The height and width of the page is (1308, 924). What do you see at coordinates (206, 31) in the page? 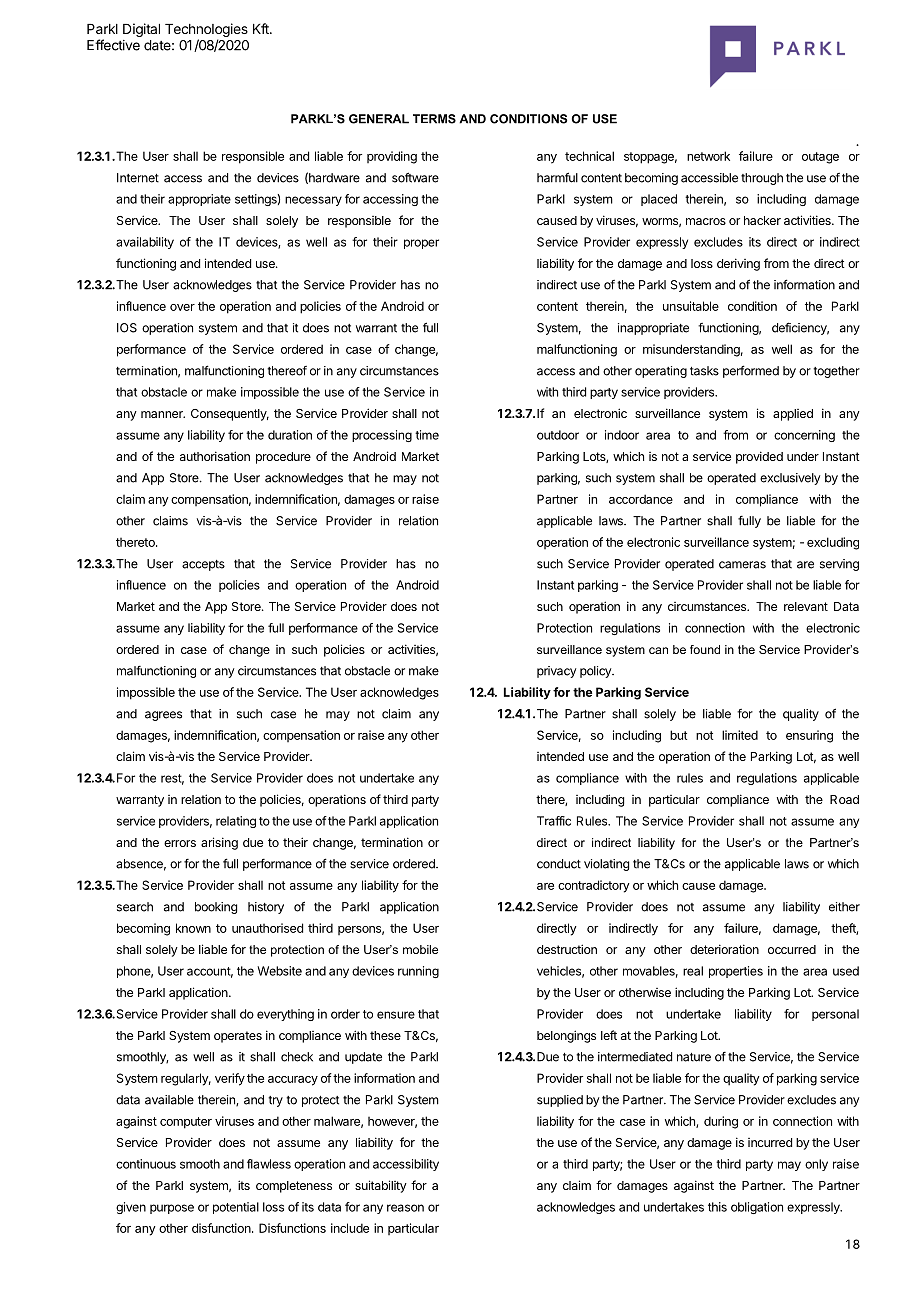
I see `Technologies` at bounding box center [206, 31].
